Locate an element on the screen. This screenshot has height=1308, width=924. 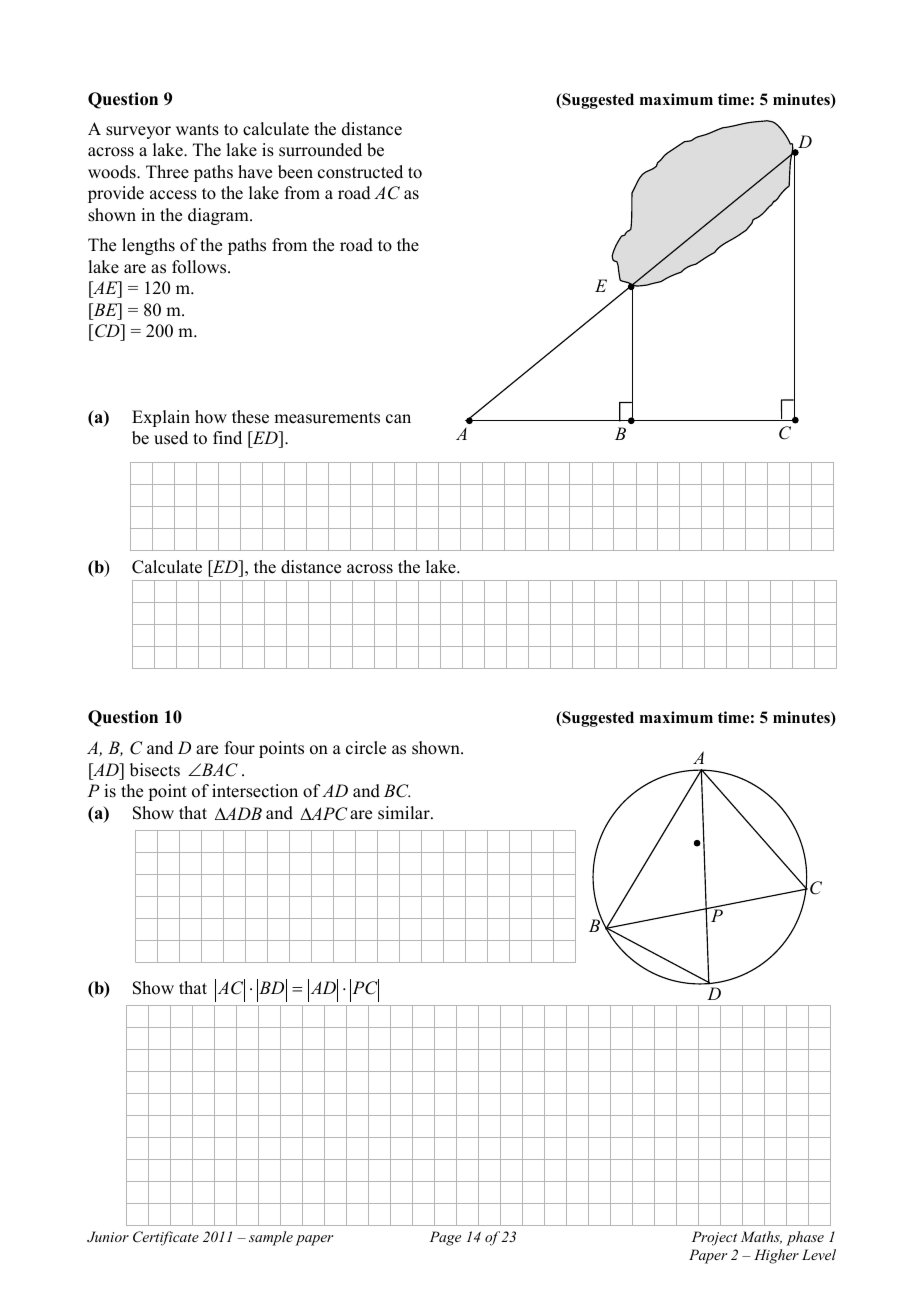
surrounded is located at coordinates (320, 150).
